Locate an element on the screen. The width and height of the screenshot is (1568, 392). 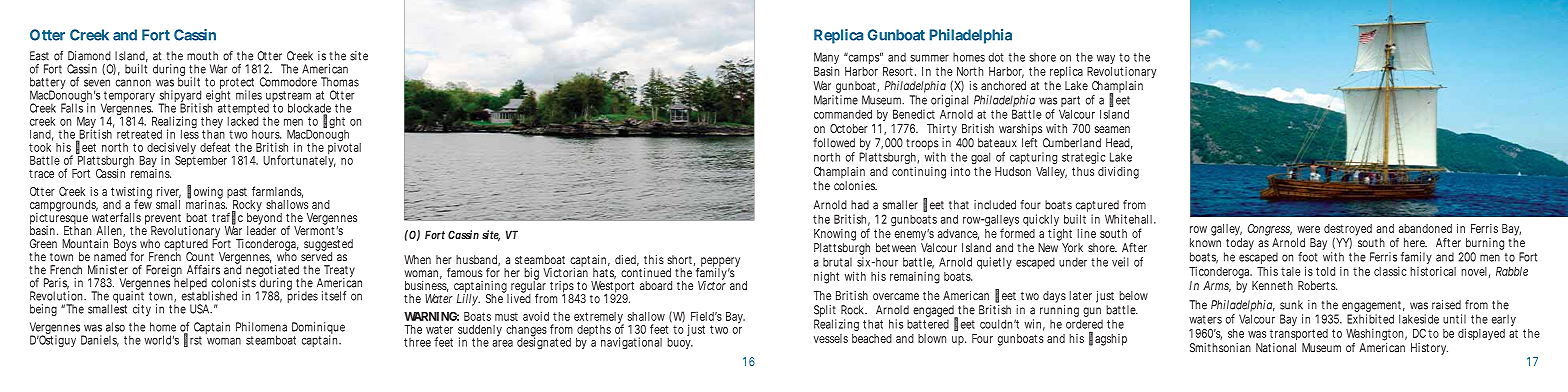
marinas is located at coordinates (206, 203).
